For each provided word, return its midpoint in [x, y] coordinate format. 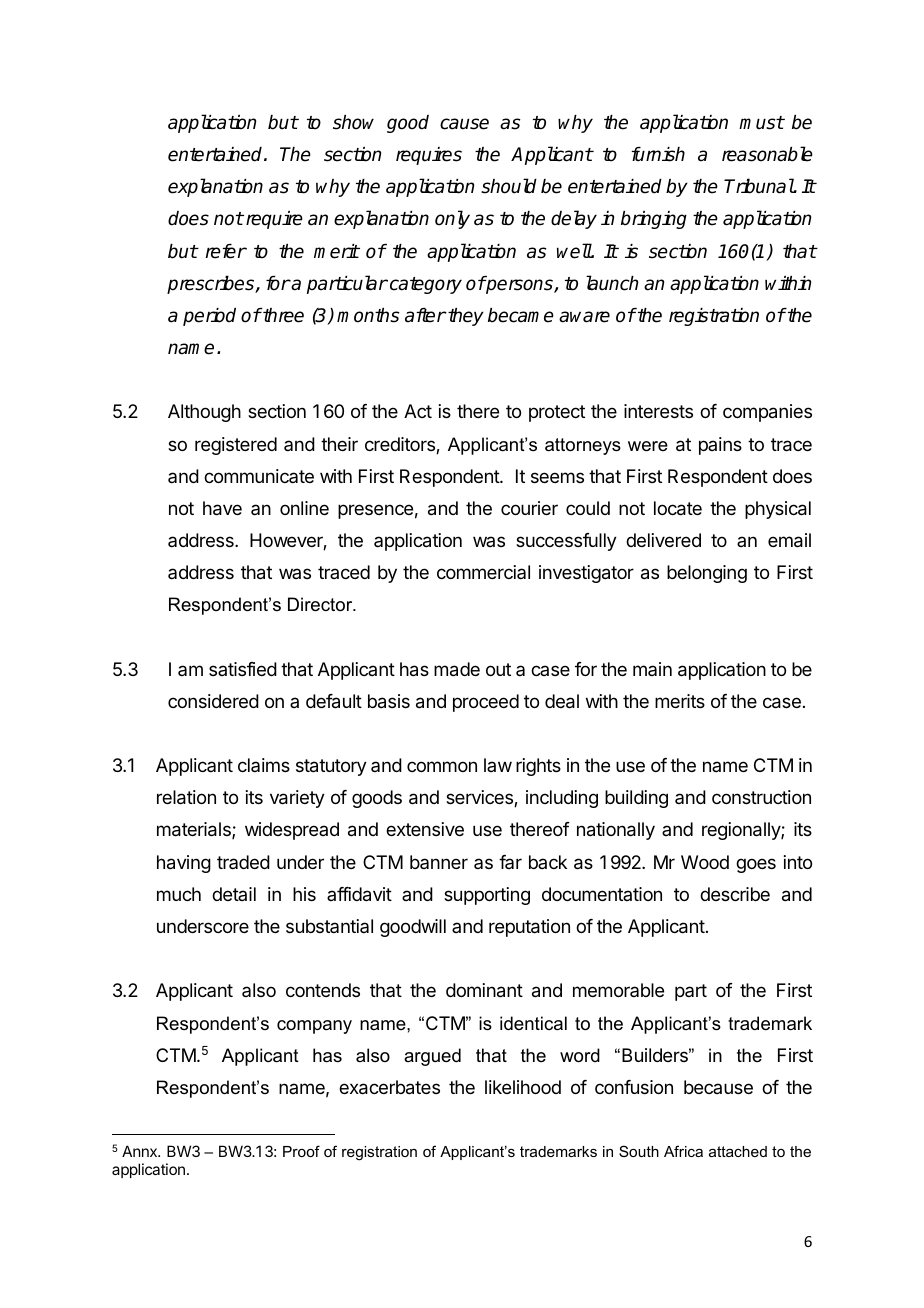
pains [720, 446]
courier [529, 508]
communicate [259, 476]
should [509, 186]
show [353, 122]
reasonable [767, 154]
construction [761, 797]
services [480, 798]
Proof [301, 1151]
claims [264, 765]
